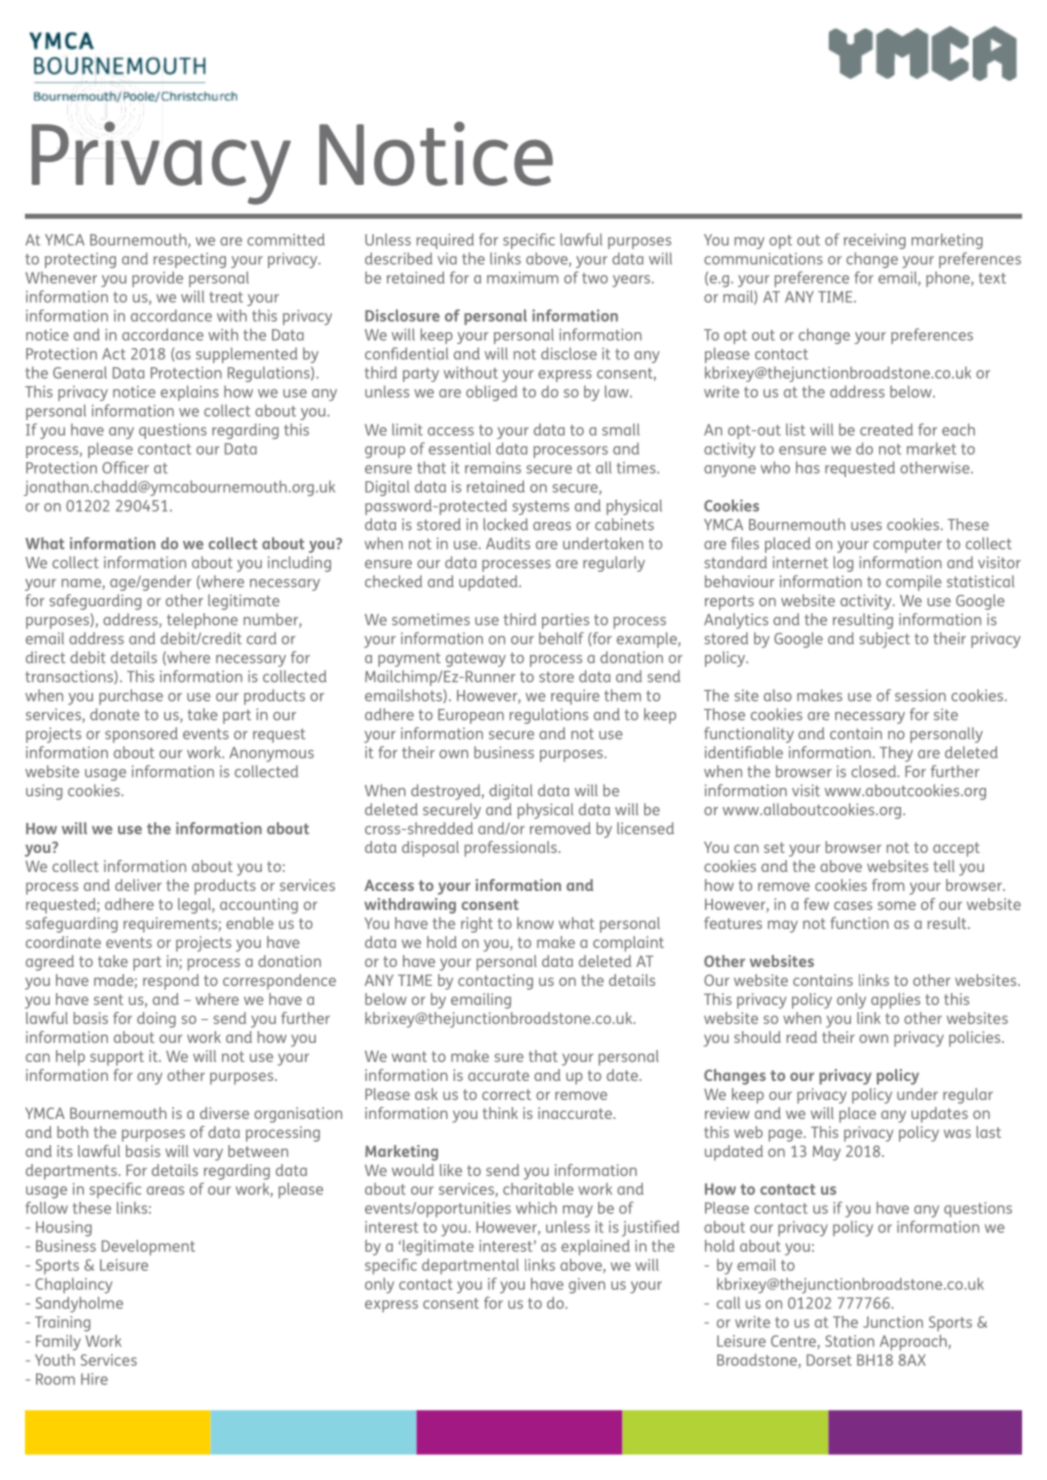 The width and height of the screenshot is (1047, 1480). I want to click on Audits, so click(508, 543).
